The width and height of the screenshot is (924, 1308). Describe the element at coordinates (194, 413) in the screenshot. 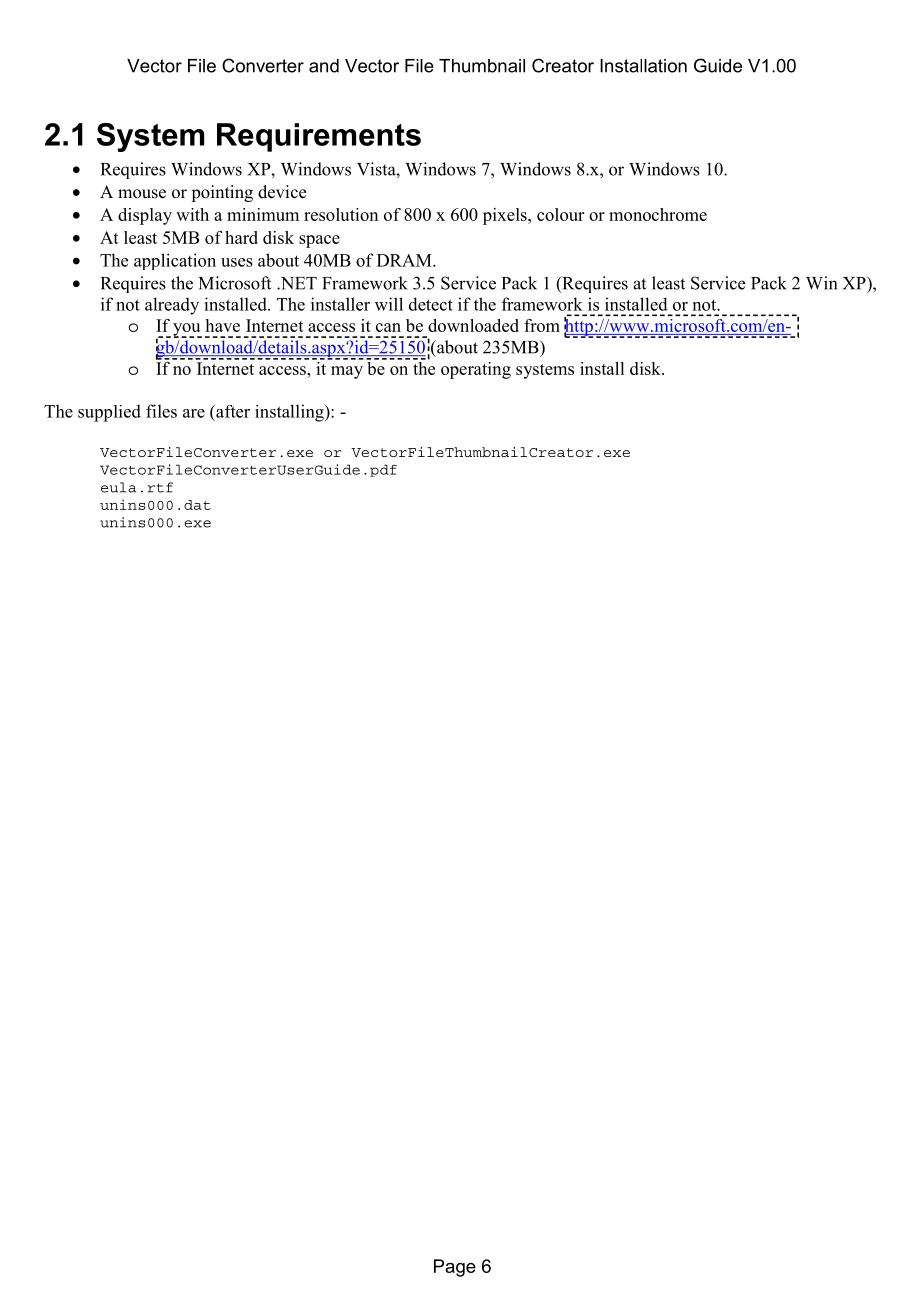

I see `are` at that location.
